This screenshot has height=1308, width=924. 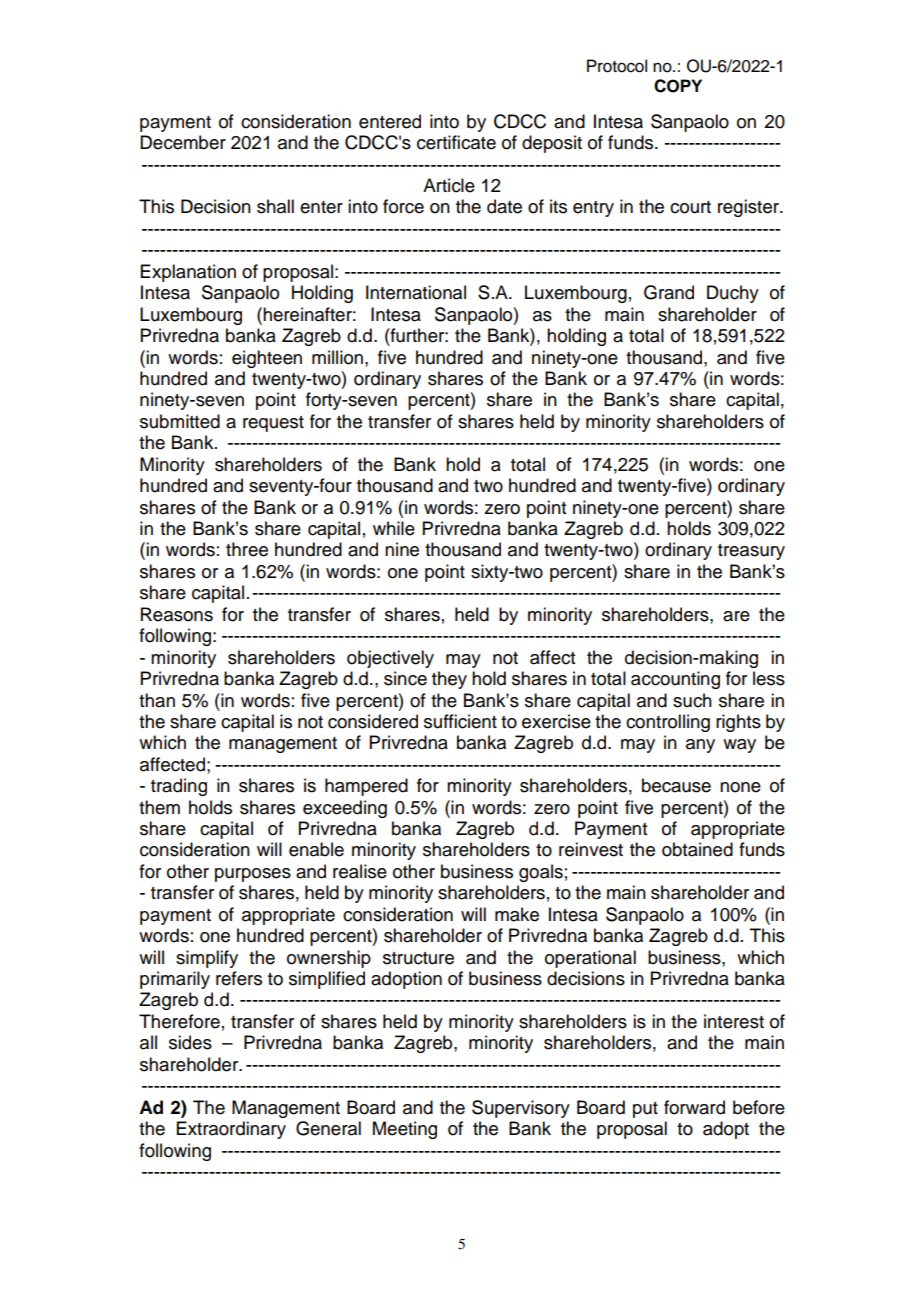 What do you see at coordinates (678, 86) in the screenshot?
I see `COPY` at bounding box center [678, 86].
